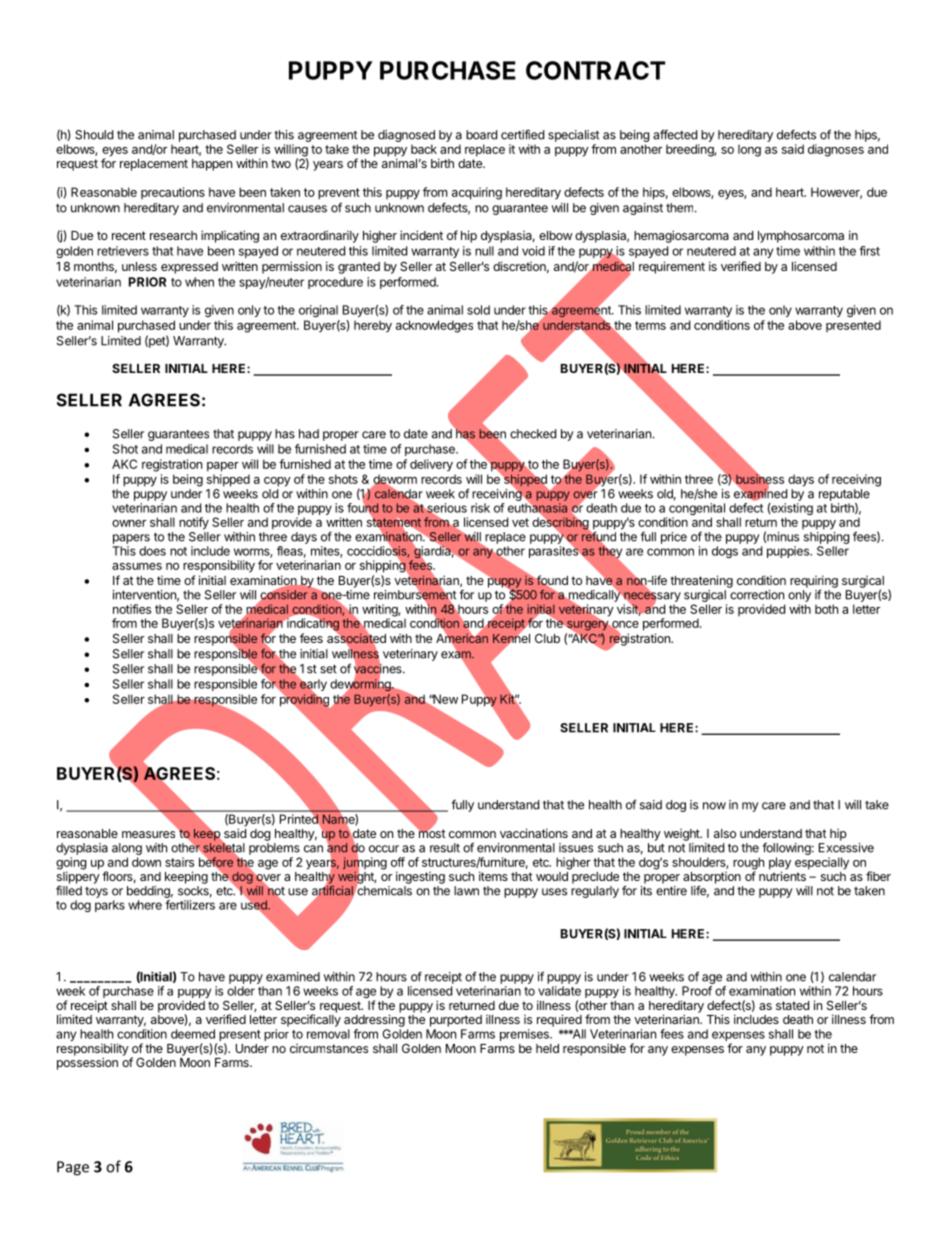  Describe the element at coordinates (212, 165) in the image. I see `happen` at that location.
